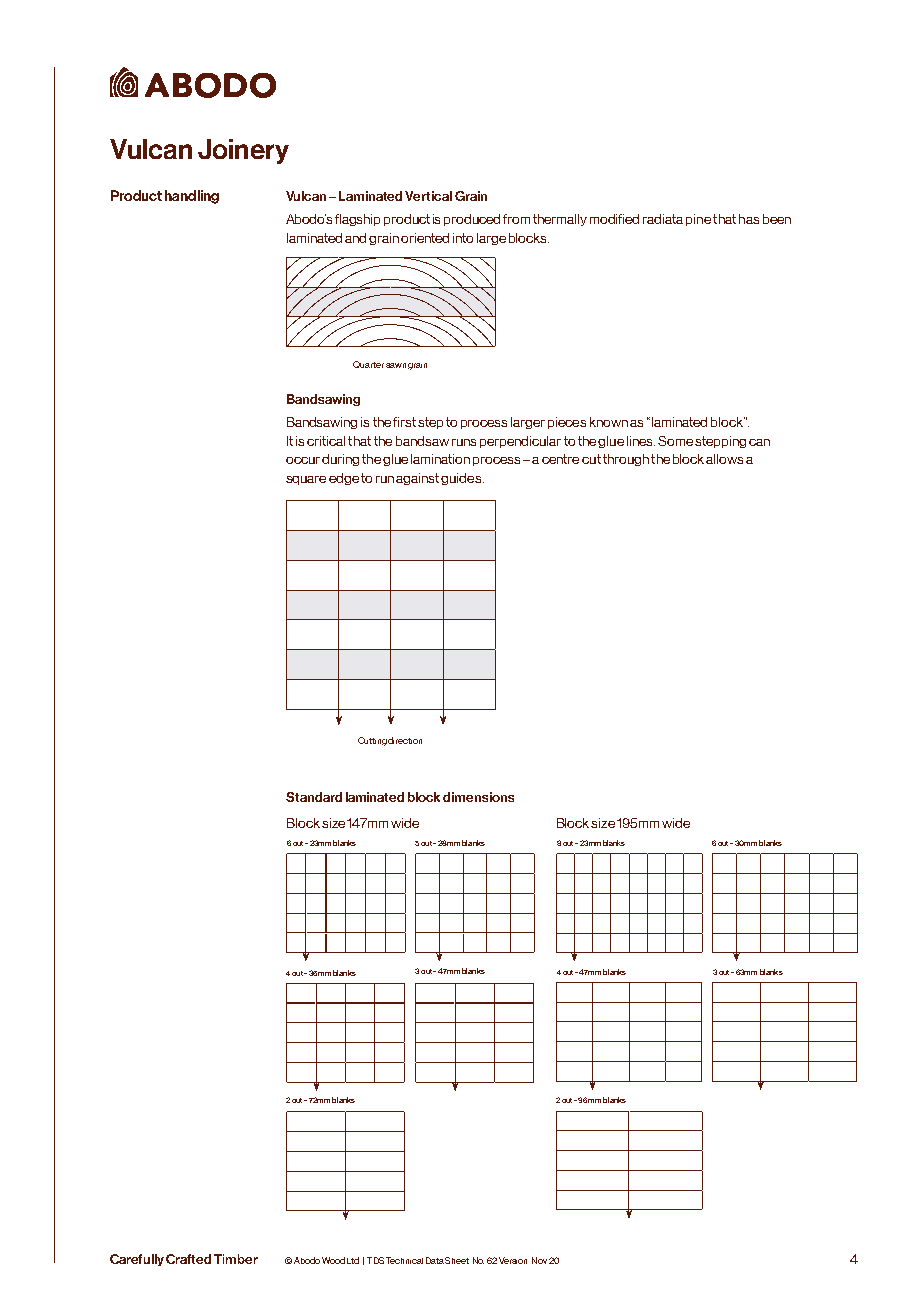  I want to click on Vertical, so click(428, 196).
